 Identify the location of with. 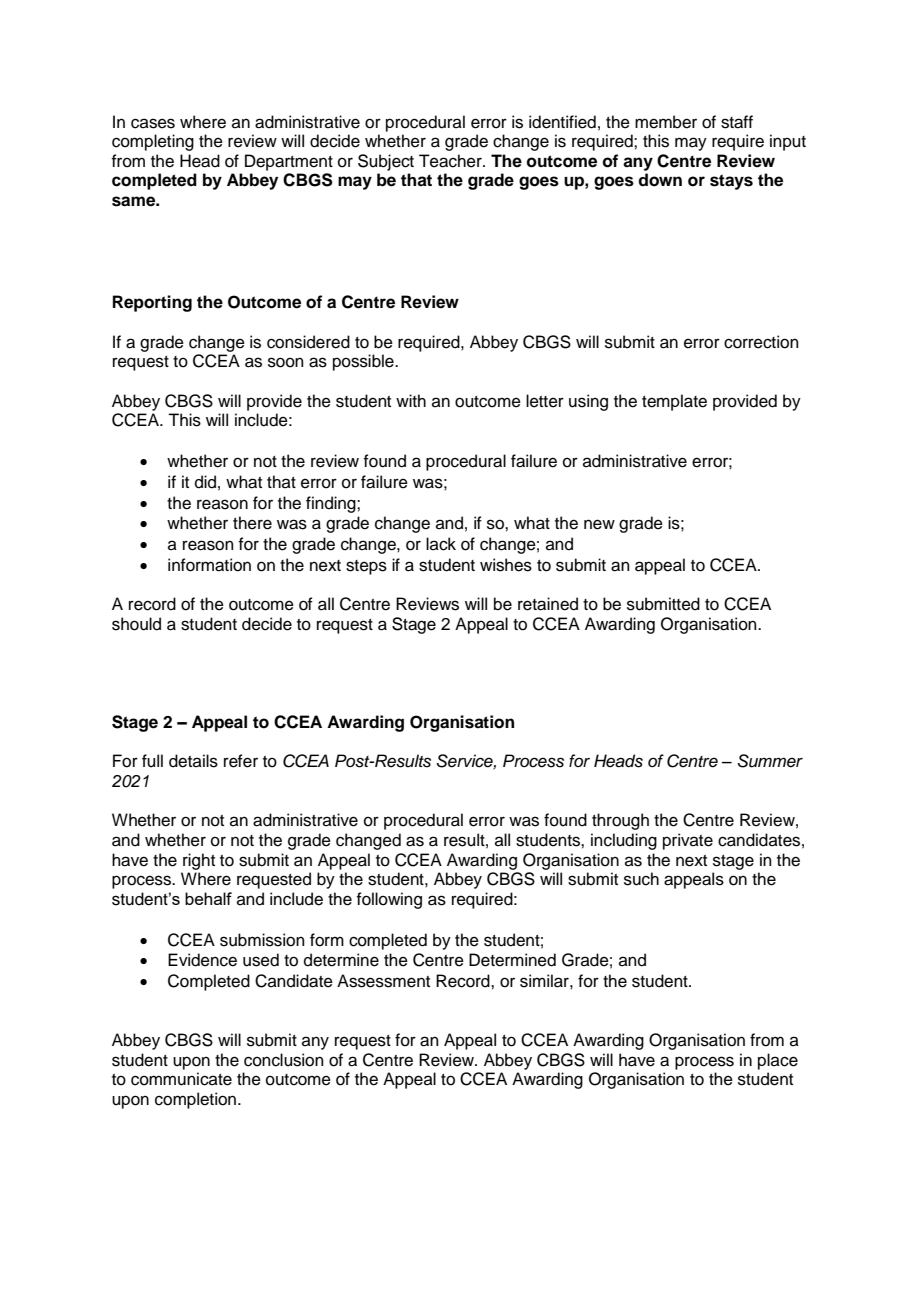
(411, 400).
